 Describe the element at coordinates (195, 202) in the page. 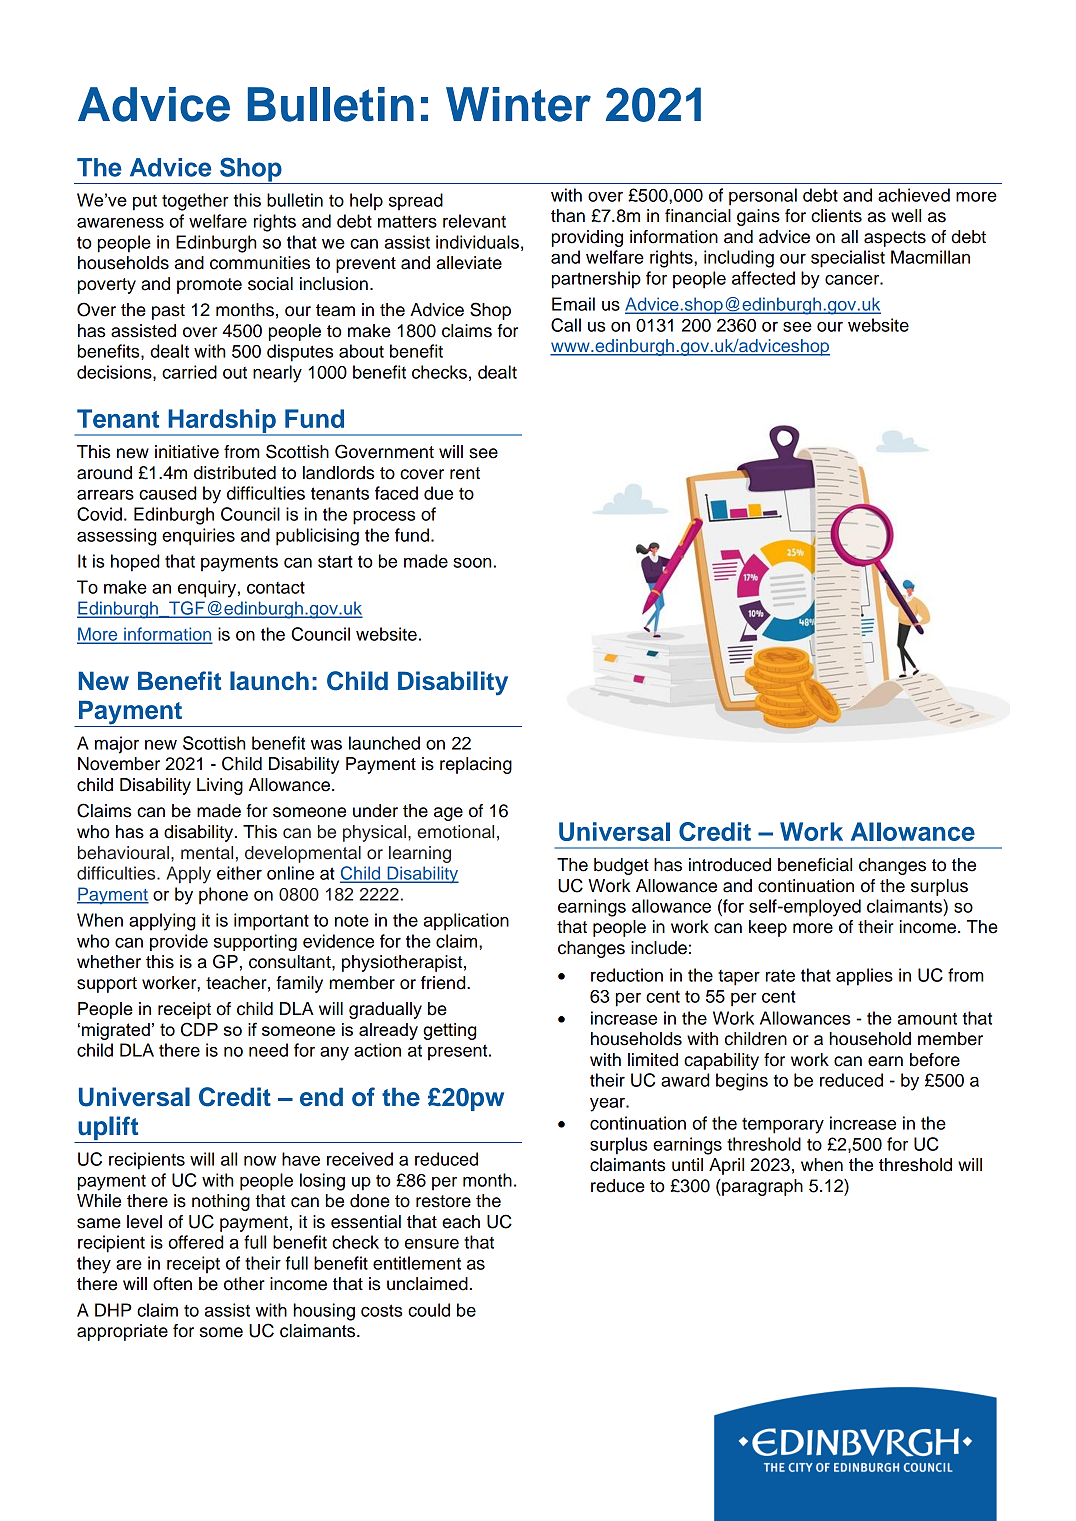

I see `together` at that location.
